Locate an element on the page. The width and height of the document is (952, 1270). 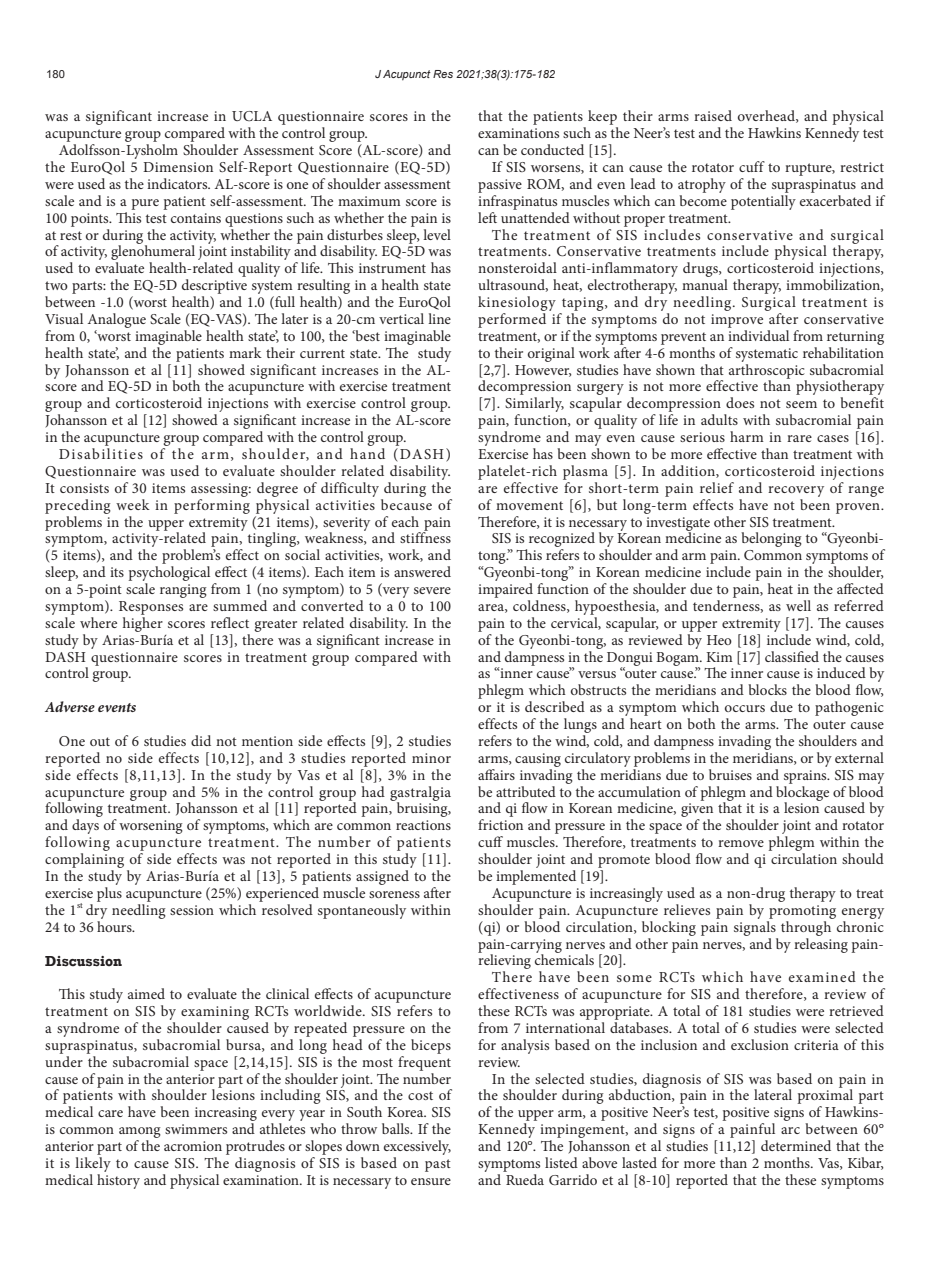
classified is located at coordinates (792, 656).
